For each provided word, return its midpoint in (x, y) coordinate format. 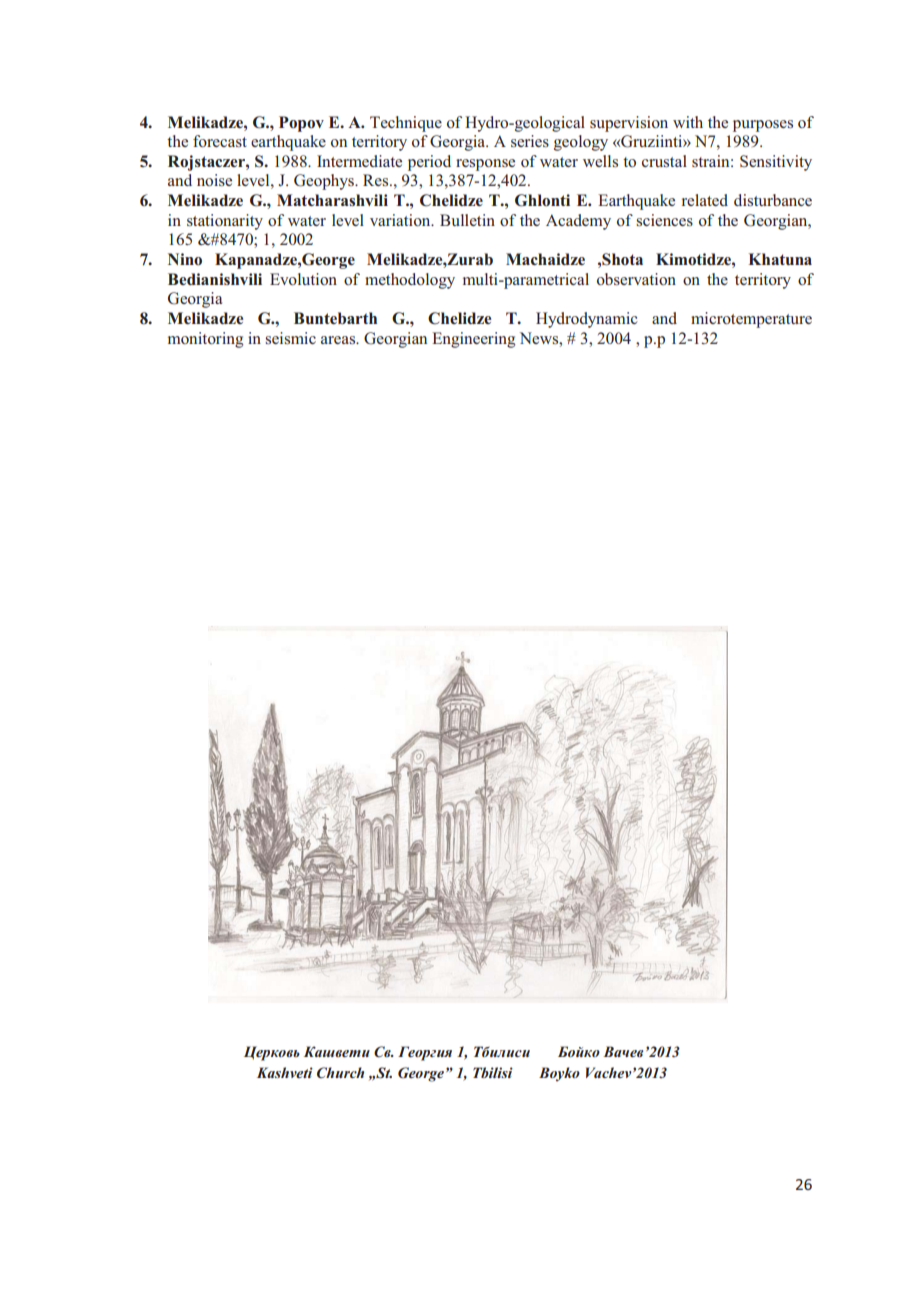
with (688, 122)
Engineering (473, 340)
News (540, 338)
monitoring (205, 340)
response (485, 165)
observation (636, 279)
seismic (290, 338)
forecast (220, 141)
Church (340, 1072)
